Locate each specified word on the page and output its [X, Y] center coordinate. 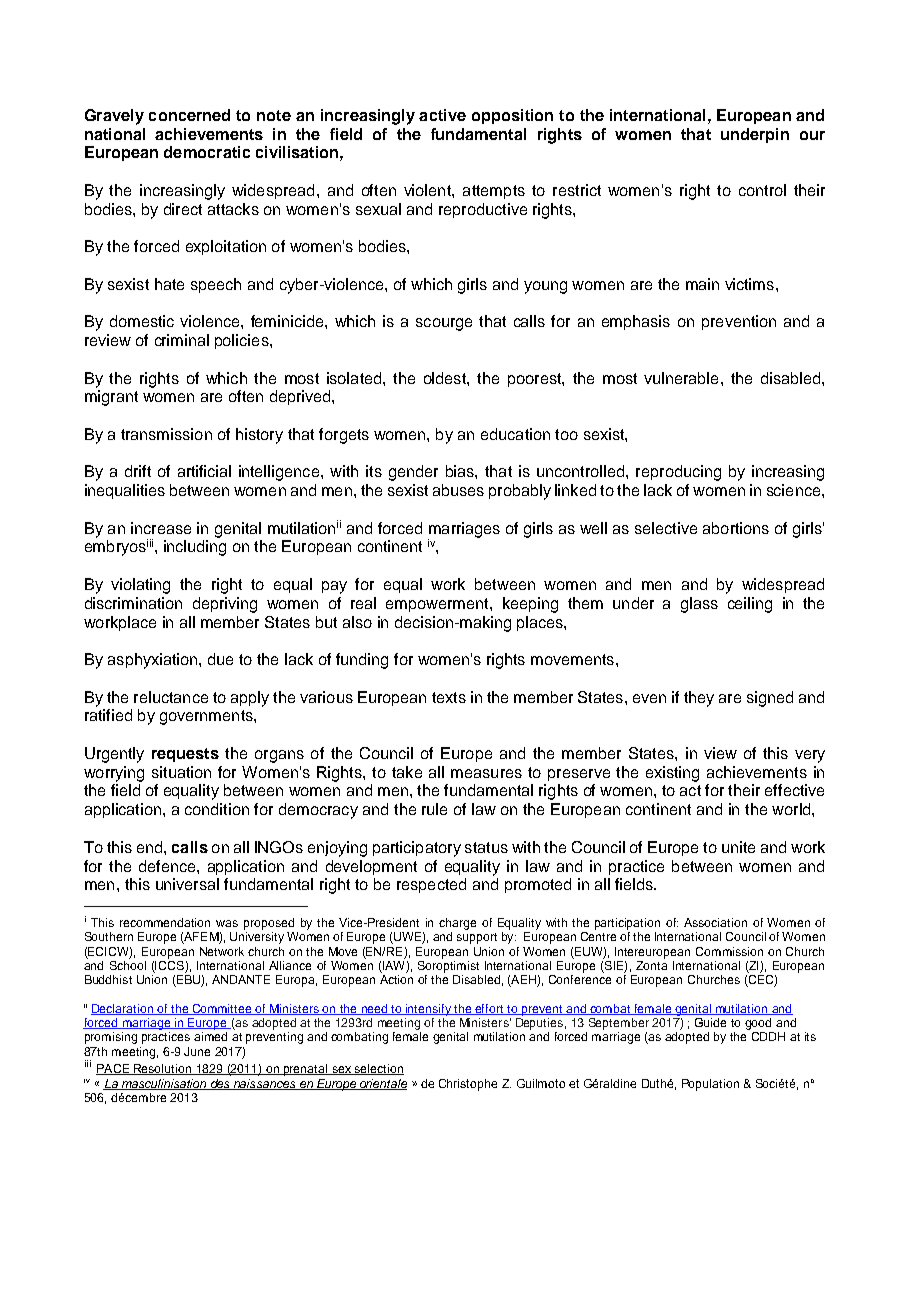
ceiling [750, 605]
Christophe [468, 1085]
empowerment [438, 605]
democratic [207, 152]
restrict [577, 190]
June [197, 1051]
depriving [225, 605]
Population [710, 1085]
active [442, 115]
